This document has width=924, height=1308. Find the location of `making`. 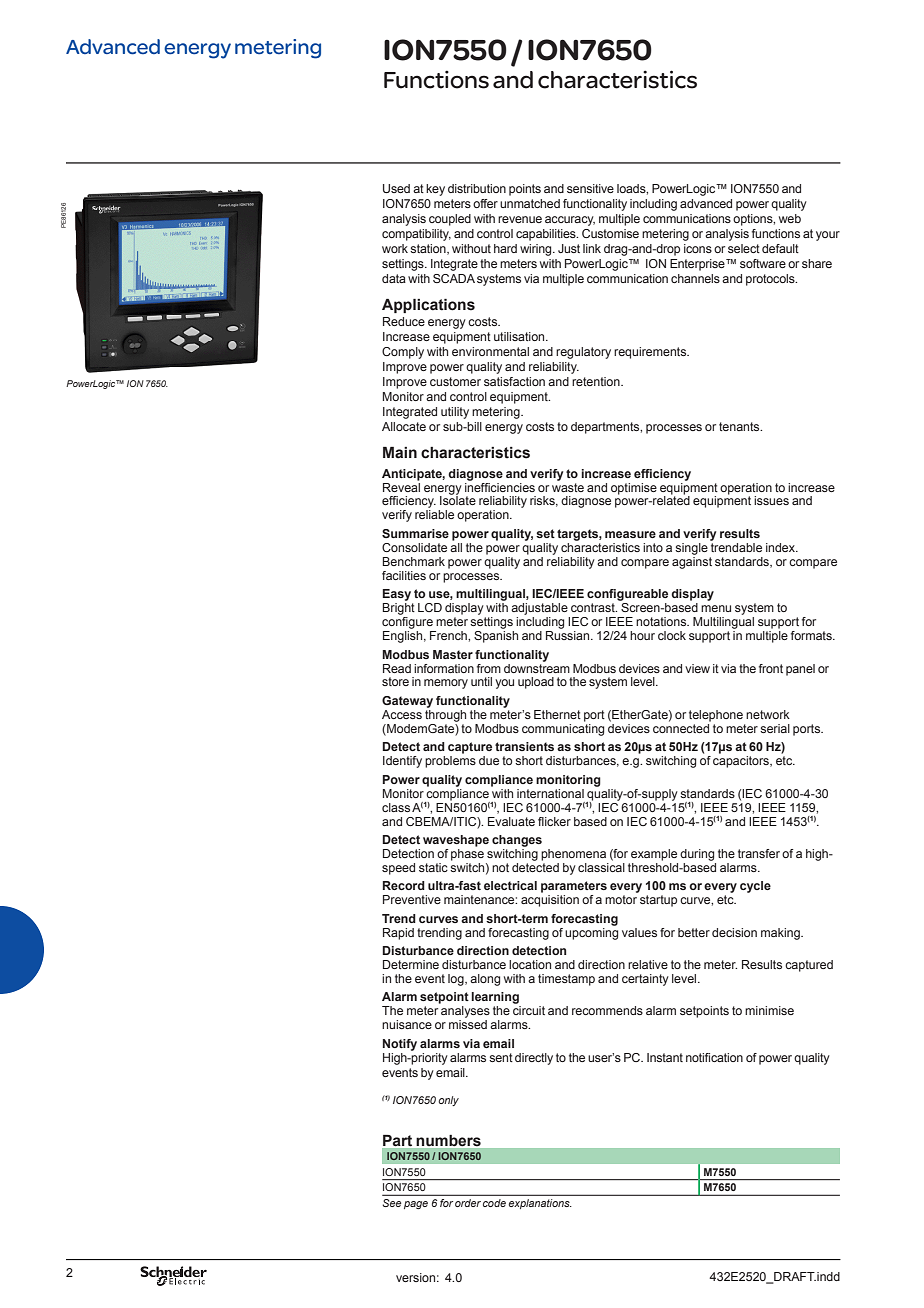

making is located at coordinates (781, 934).
